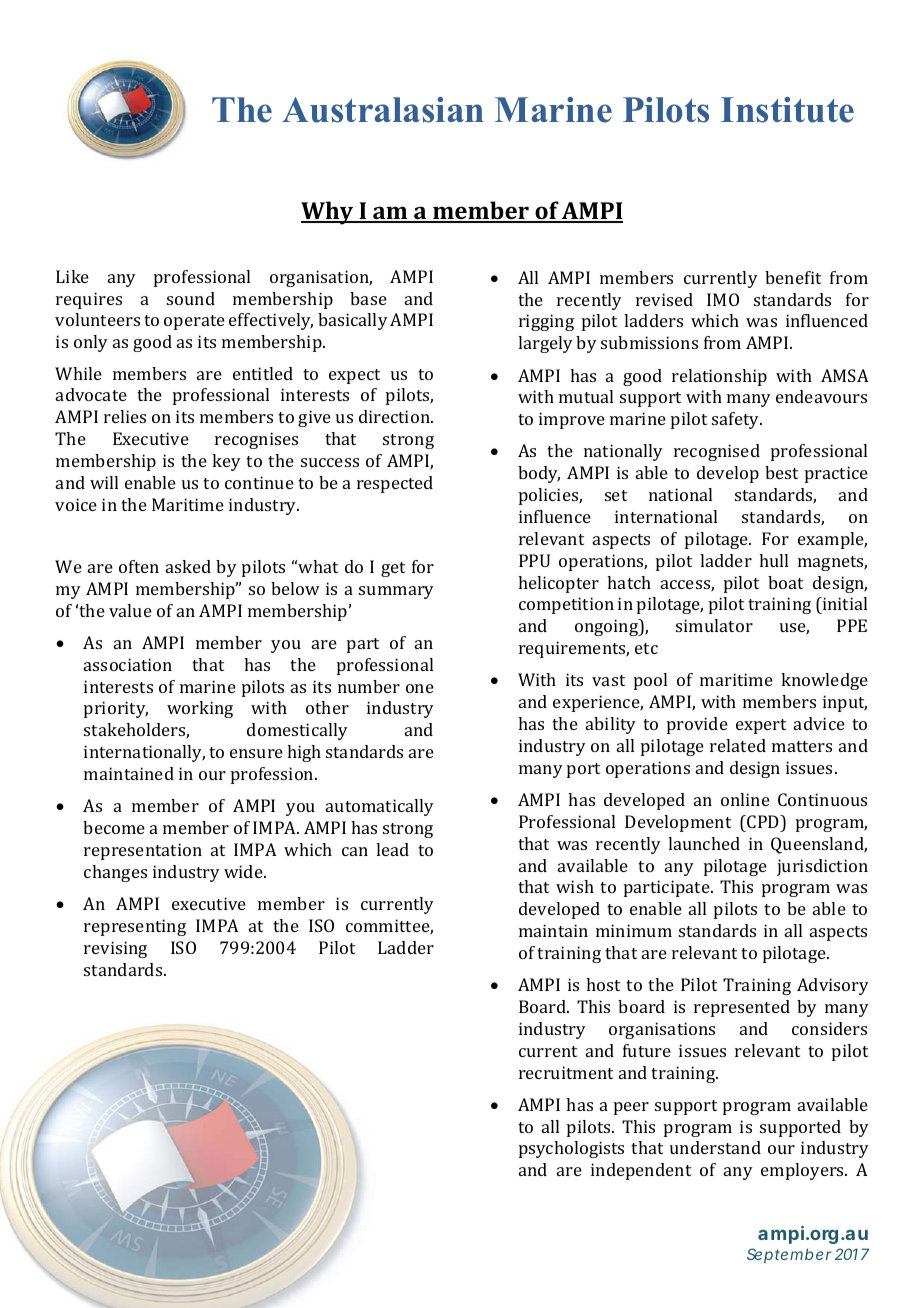  I want to click on association, so click(128, 664).
